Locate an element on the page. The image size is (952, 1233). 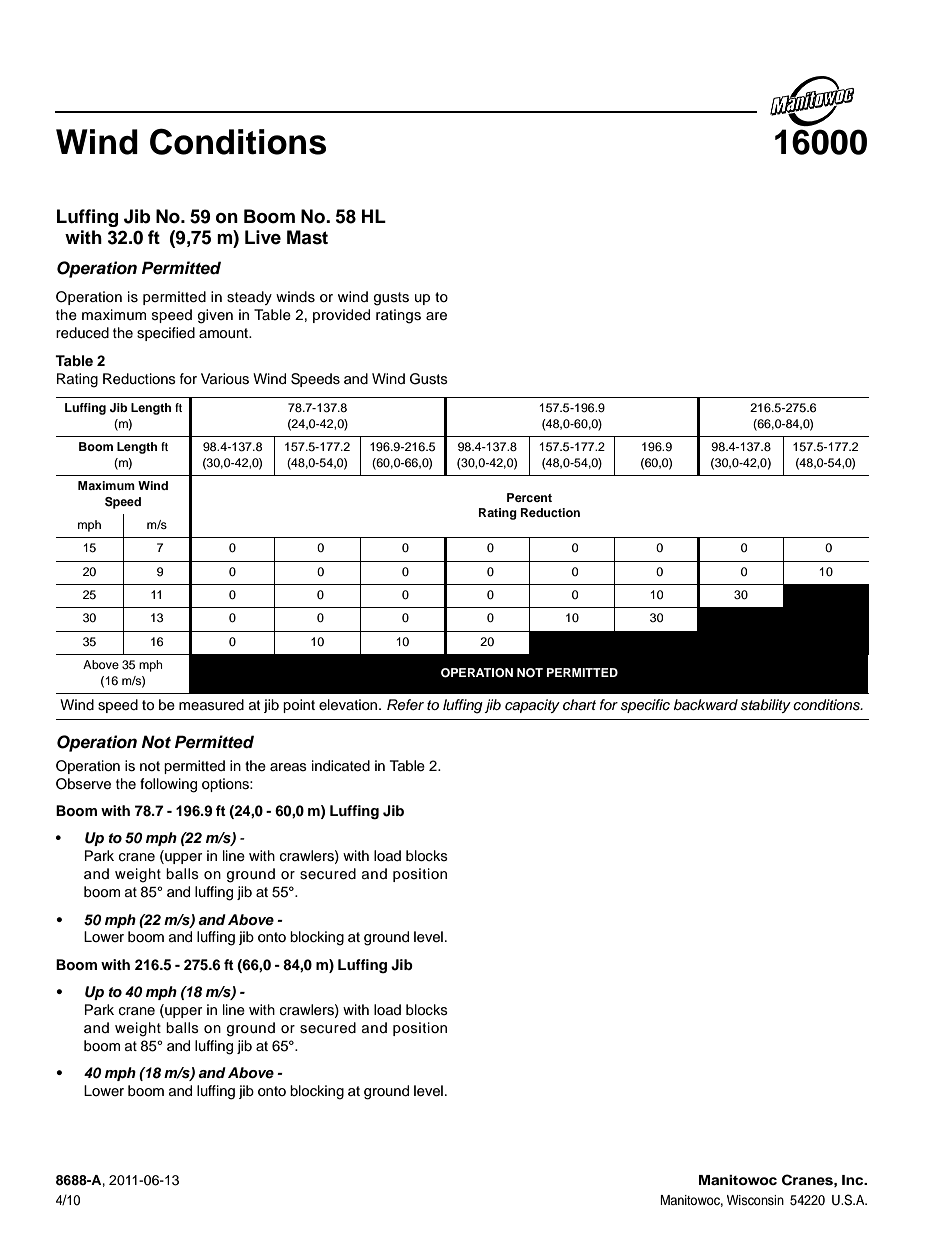
Wisconsin is located at coordinates (755, 1200).
